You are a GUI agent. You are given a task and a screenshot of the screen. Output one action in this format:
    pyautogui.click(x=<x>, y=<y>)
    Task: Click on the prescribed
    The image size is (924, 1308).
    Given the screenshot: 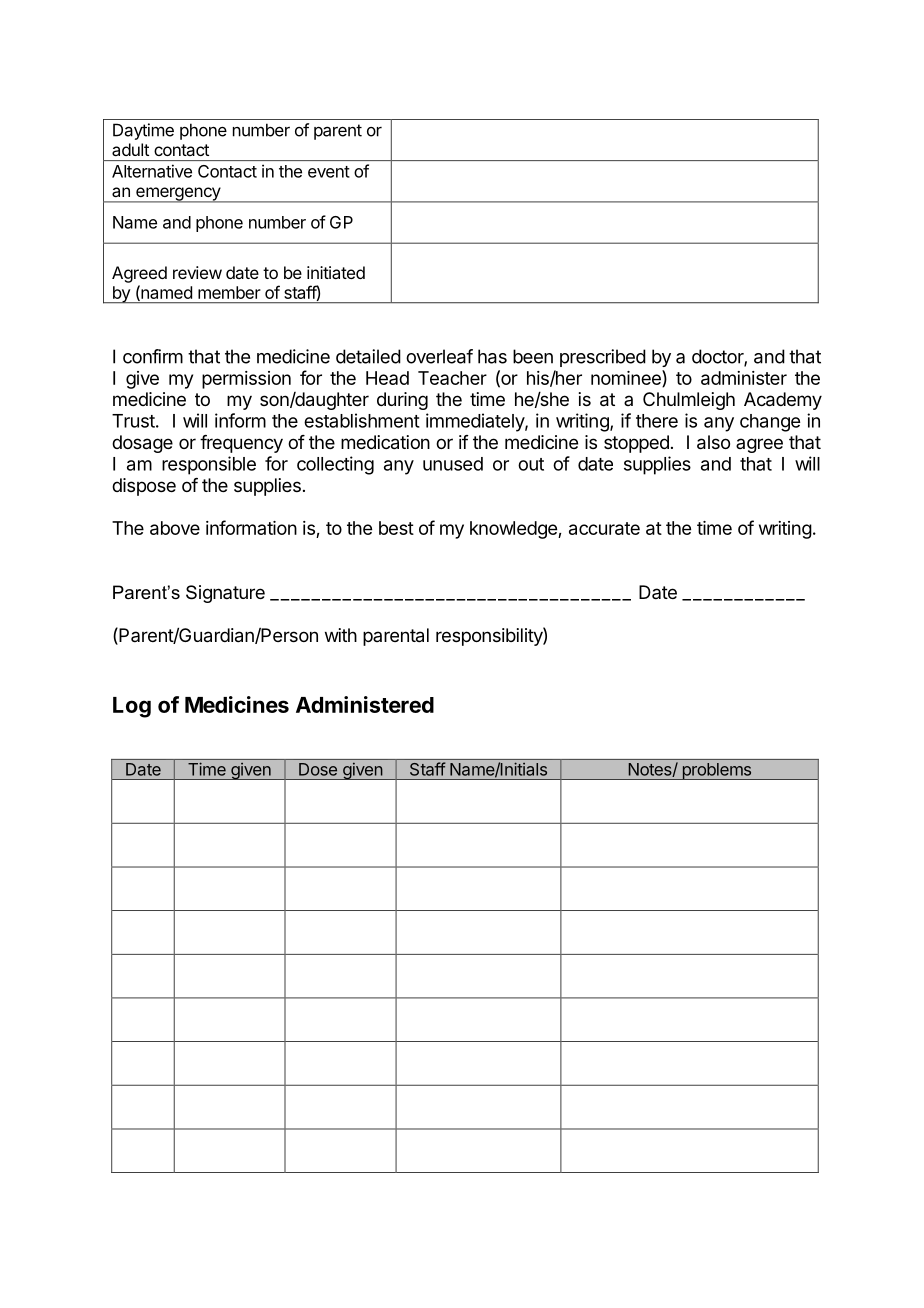 What is the action you would take?
    pyautogui.click(x=603, y=358)
